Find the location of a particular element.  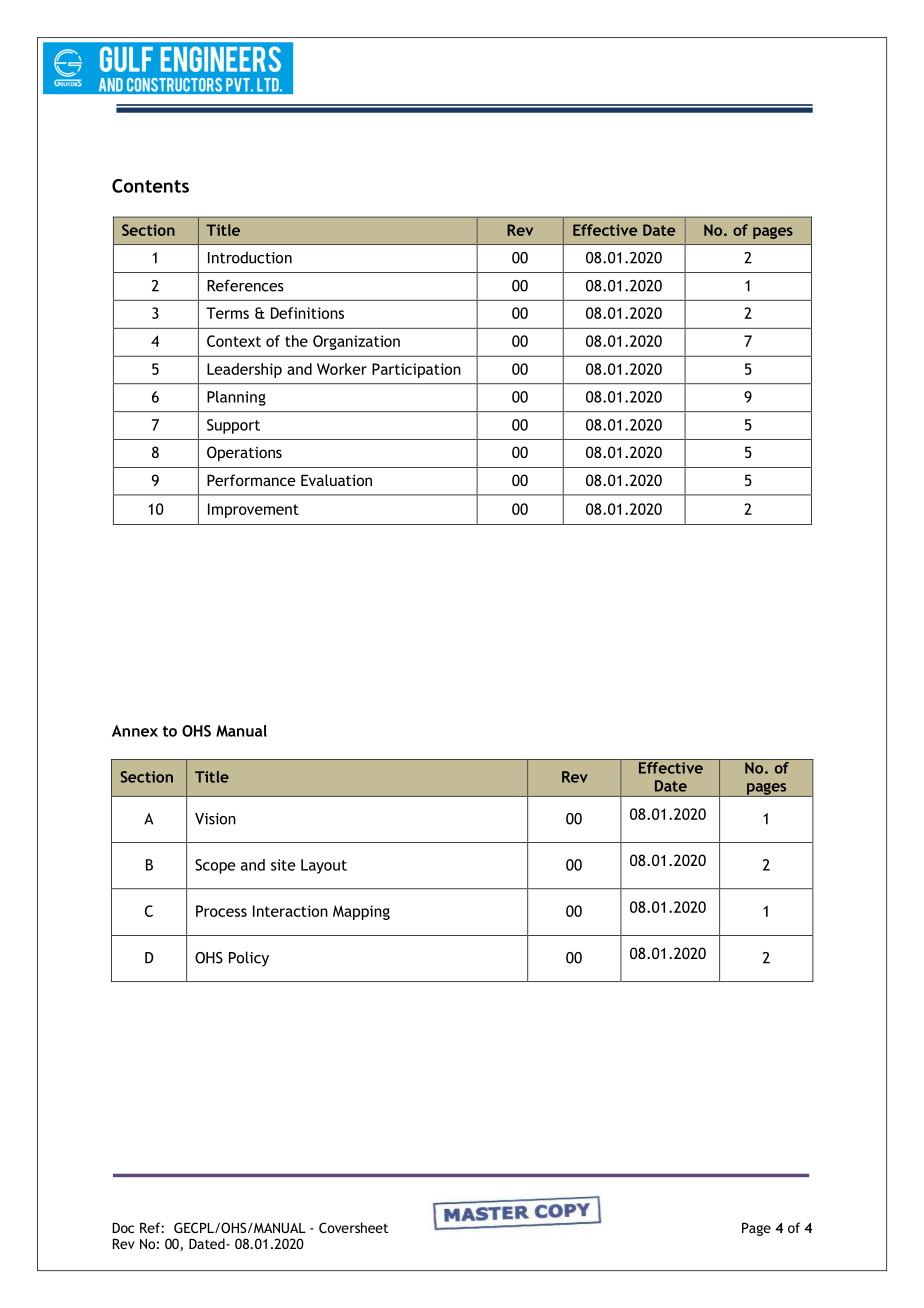

Scope is located at coordinates (215, 866).
